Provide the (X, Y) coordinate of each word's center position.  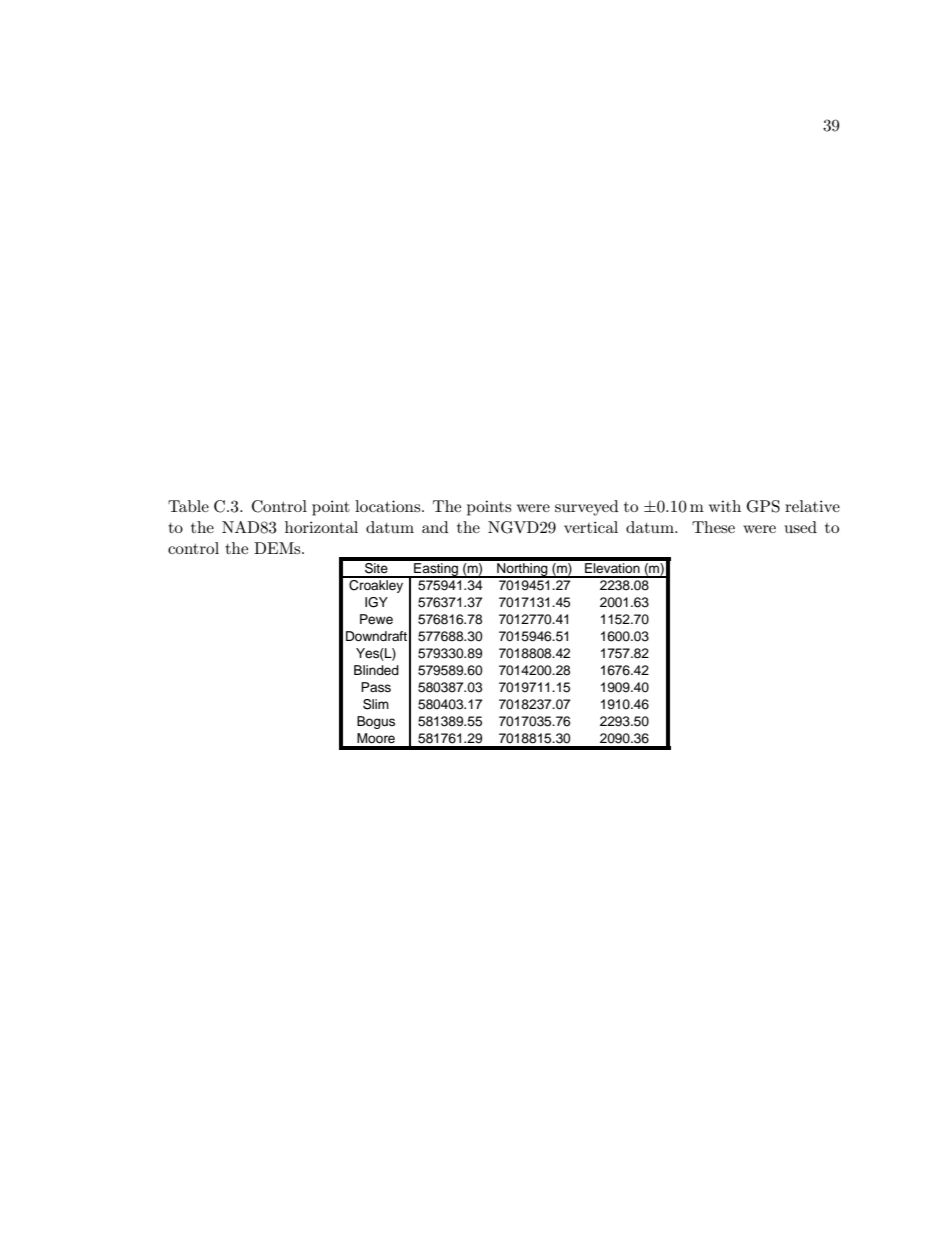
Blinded (376, 670)
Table (188, 506)
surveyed (587, 508)
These (713, 527)
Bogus (376, 722)
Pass (376, 687)
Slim (376, 704)
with (725, 506)
